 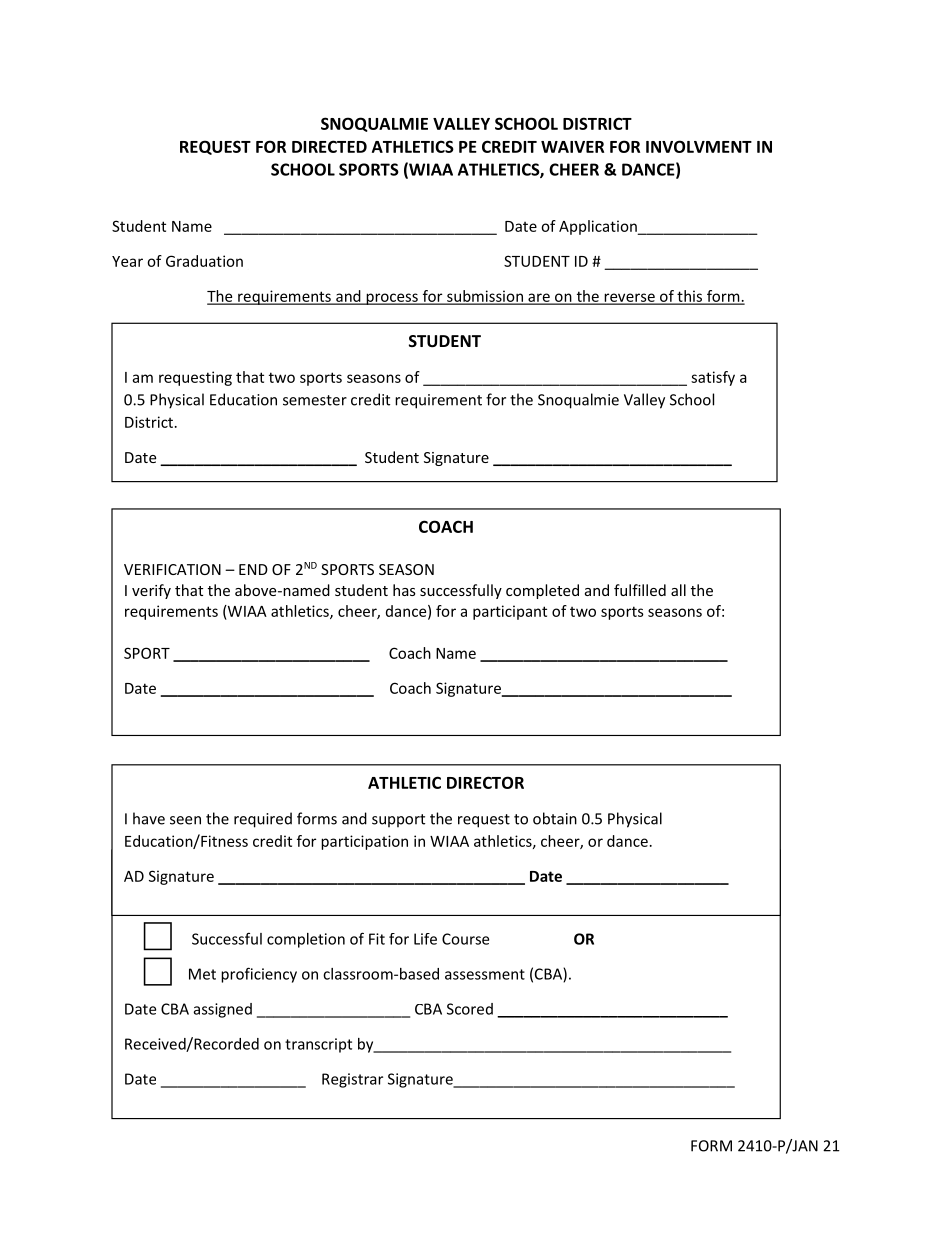 I want to click on DIRECTED, so click(x=329, y=146).
